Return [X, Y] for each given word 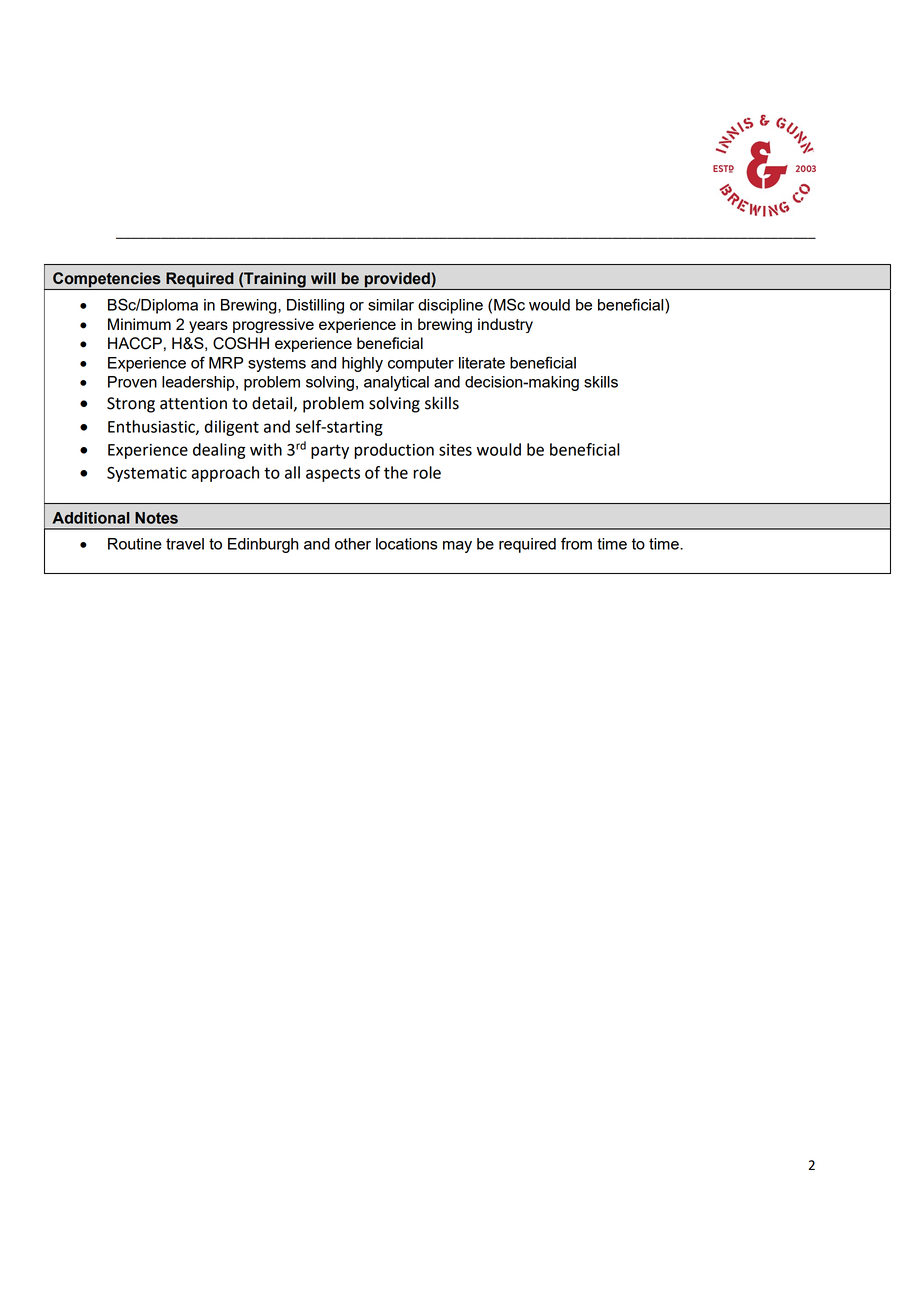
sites [455, 450]
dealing [219, 451]
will [323, 278]
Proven [132, 382]
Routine [135, 544]
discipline [450, 306]
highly [362, 364]
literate [482, 363]
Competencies [107, 281]
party [330, 451]
